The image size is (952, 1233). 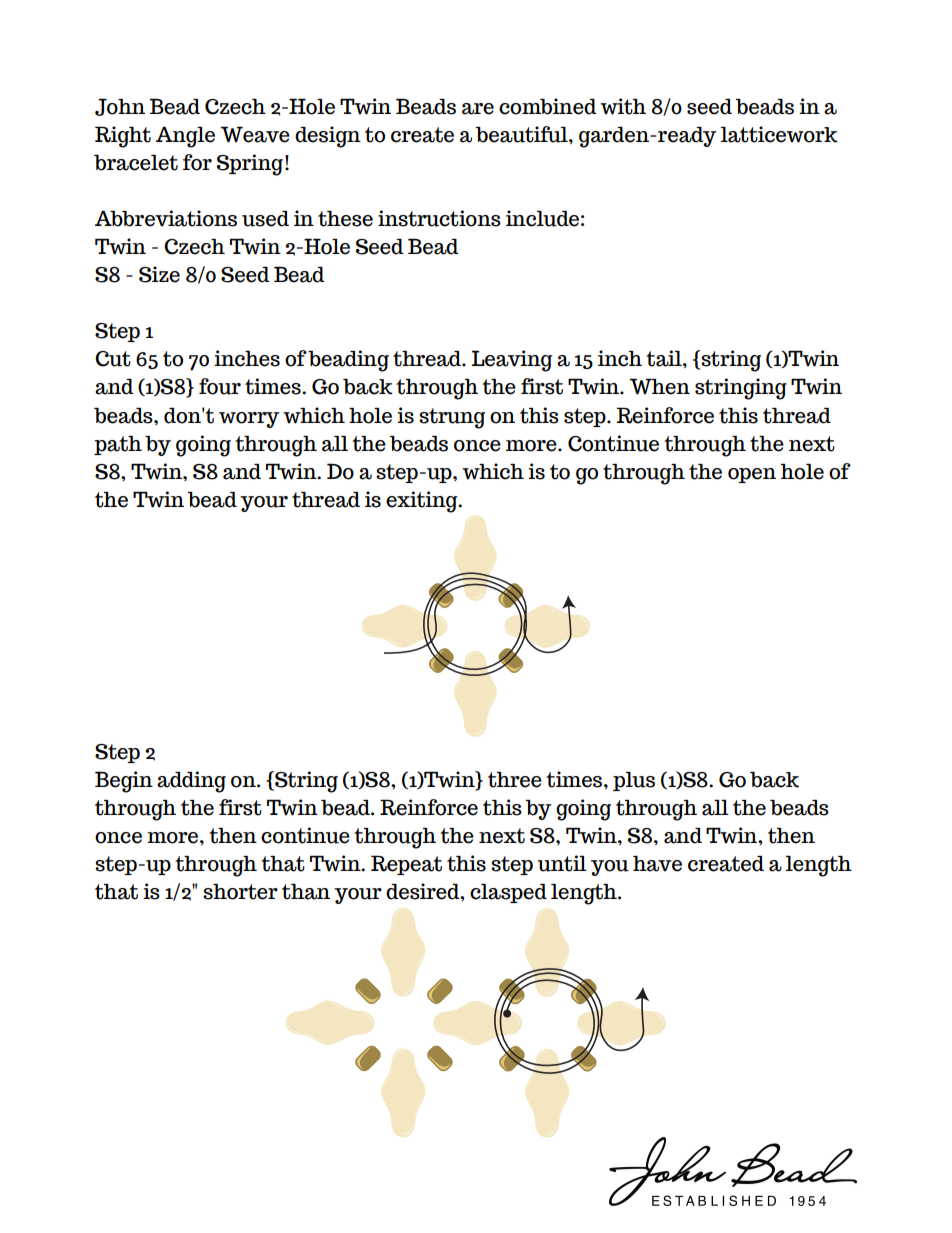 I want to click on have, so click(x=657, y=864).
